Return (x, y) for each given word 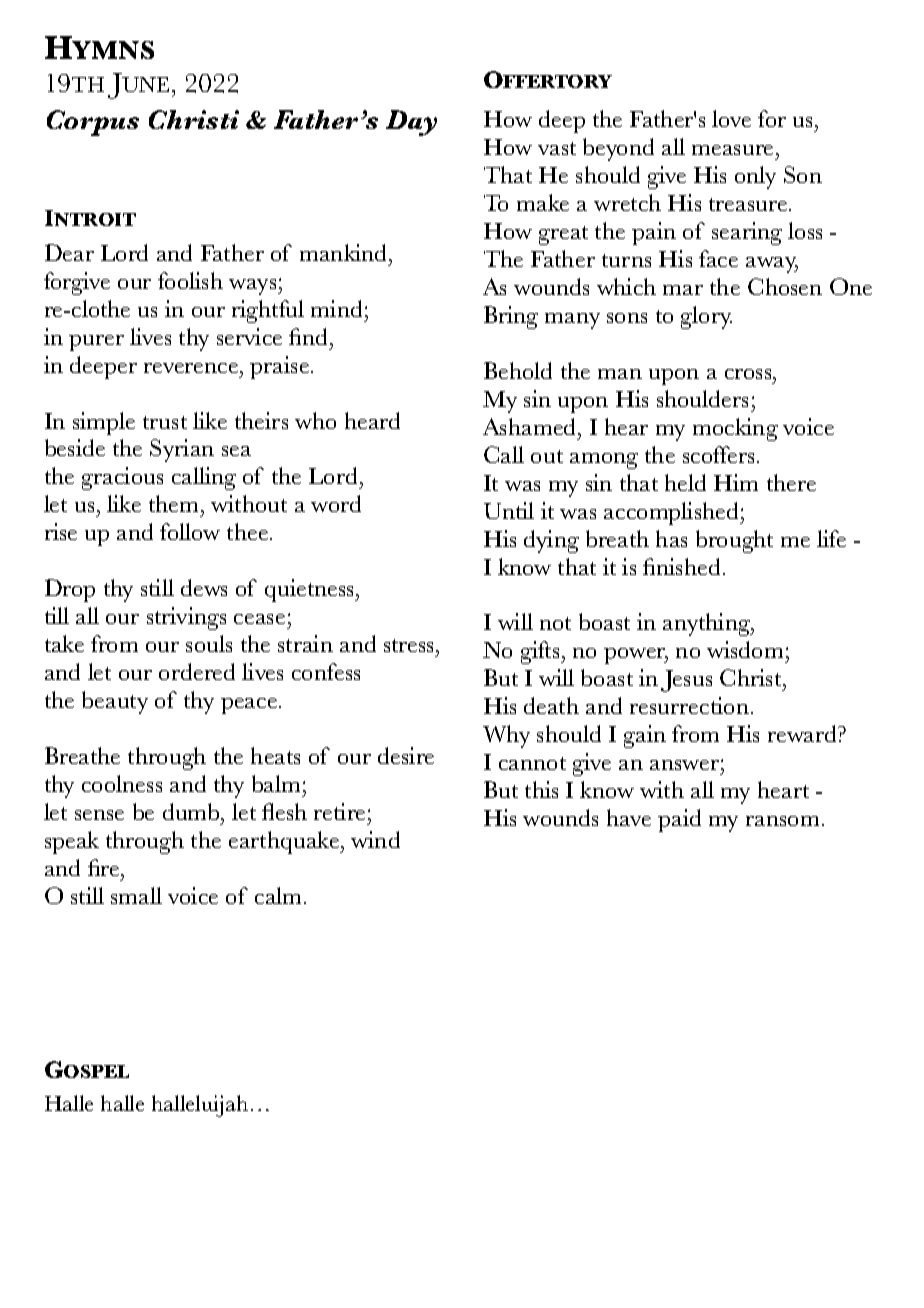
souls (209, 643)
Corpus (93, 123)
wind (375, 839)
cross (749, 374)
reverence (192, 368)
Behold (518, 370)
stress (410, 645)
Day (411, 123)
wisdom (745, 649)
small (136, 895)
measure (732, 150)
